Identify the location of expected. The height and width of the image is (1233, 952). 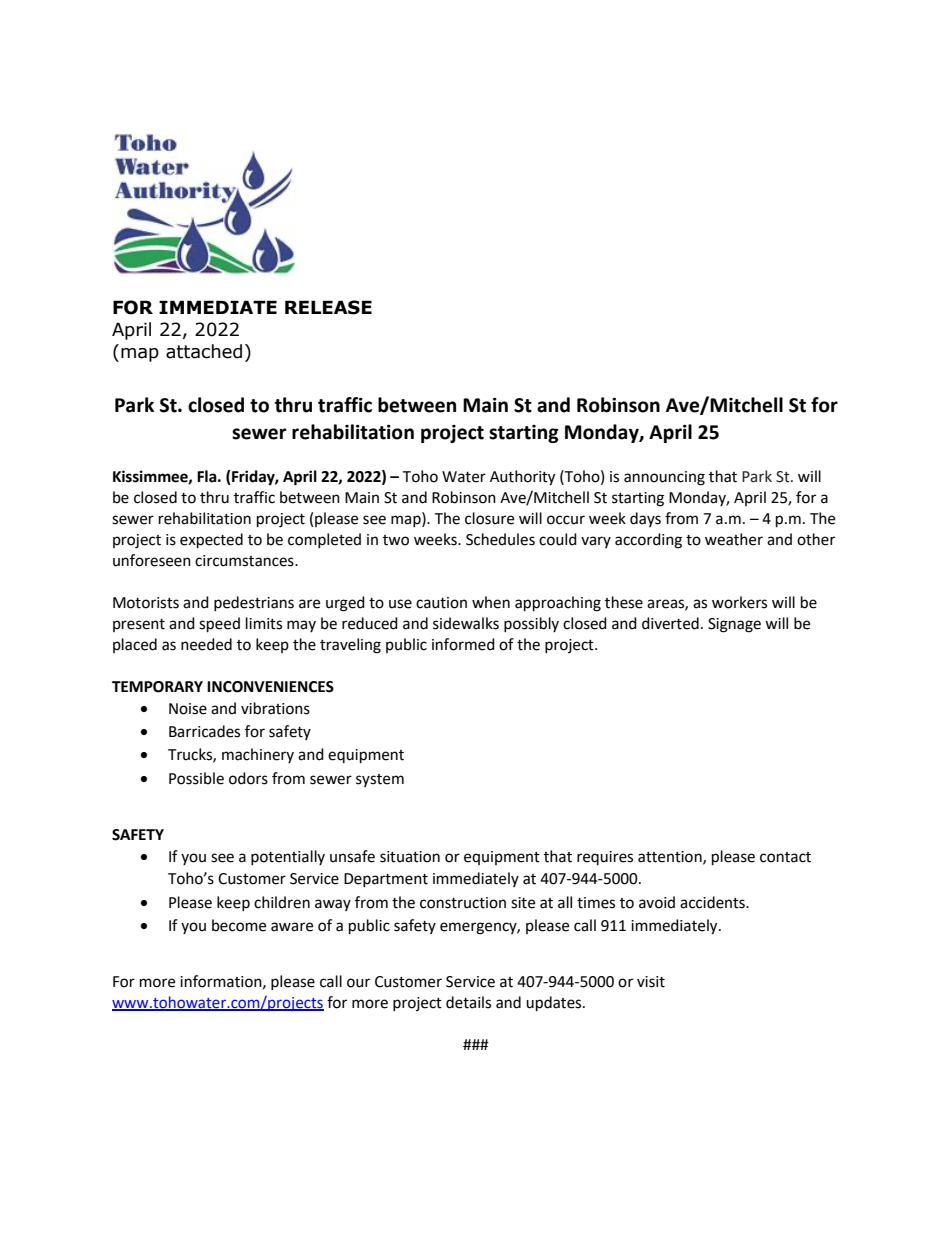
(211, 541).
